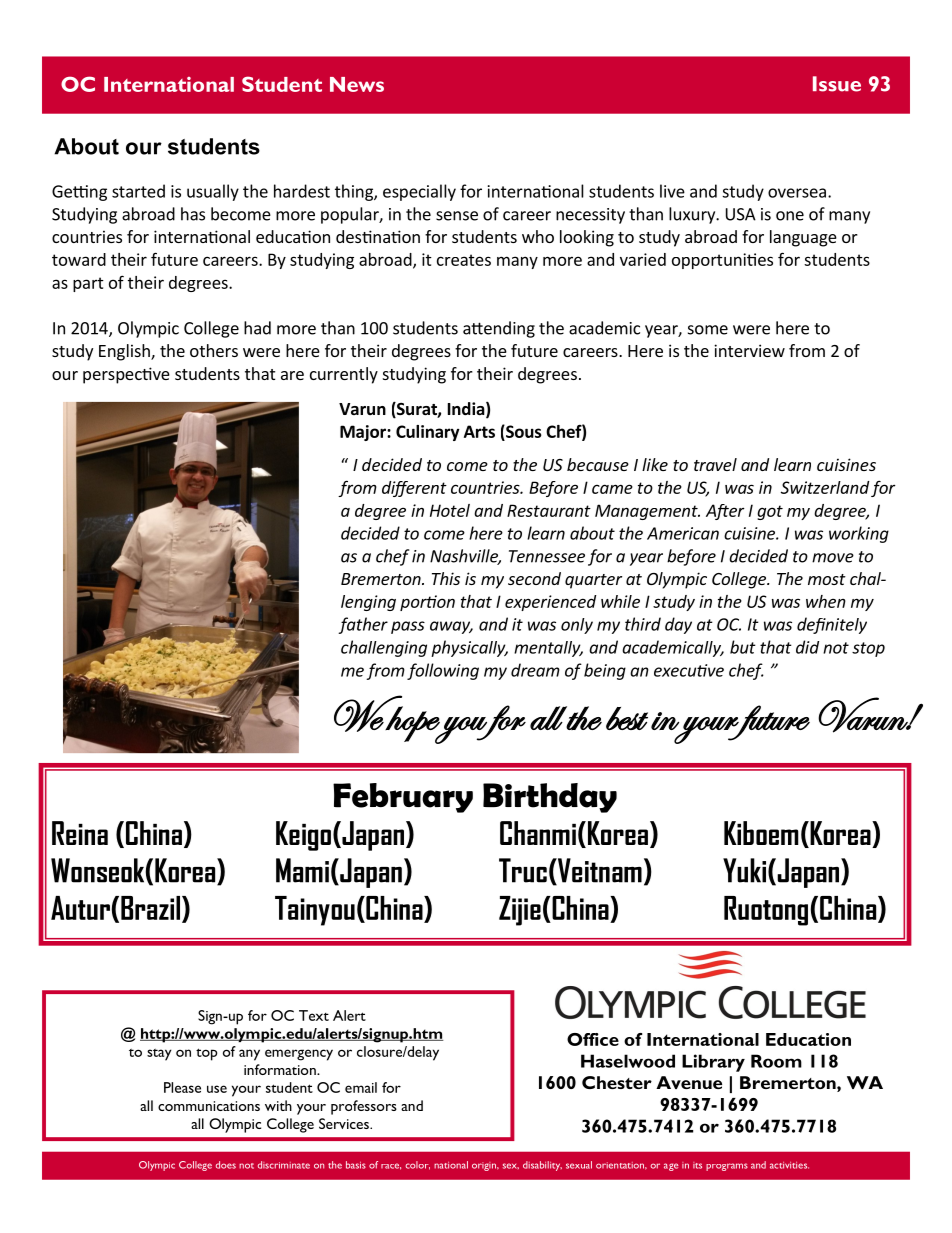  What do you see at coordinates (126, 375) in the image?
I see `perspective` at bounding box center [126, 375].
